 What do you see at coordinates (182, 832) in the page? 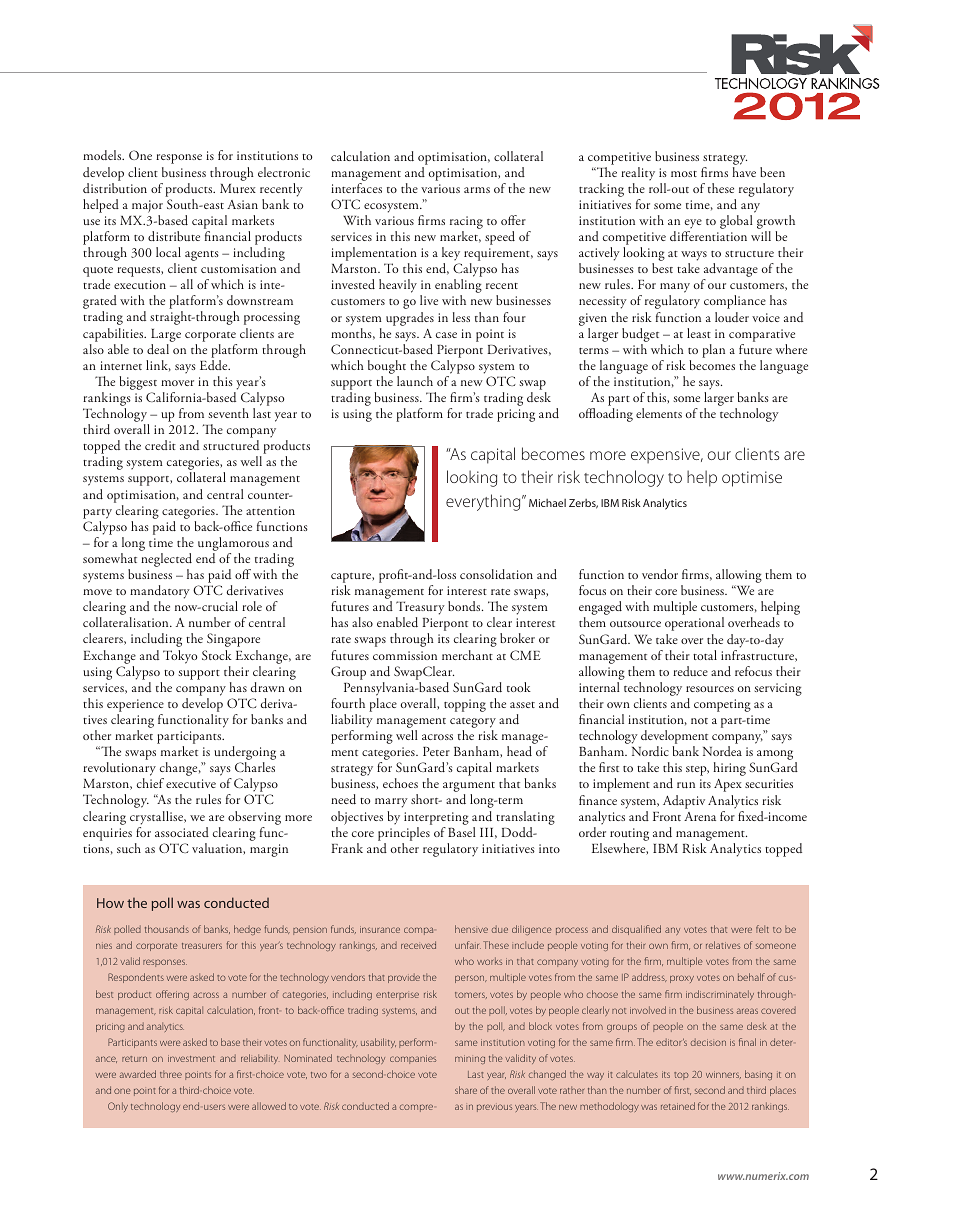
I see `associated` at bounding box center [182, 832].
